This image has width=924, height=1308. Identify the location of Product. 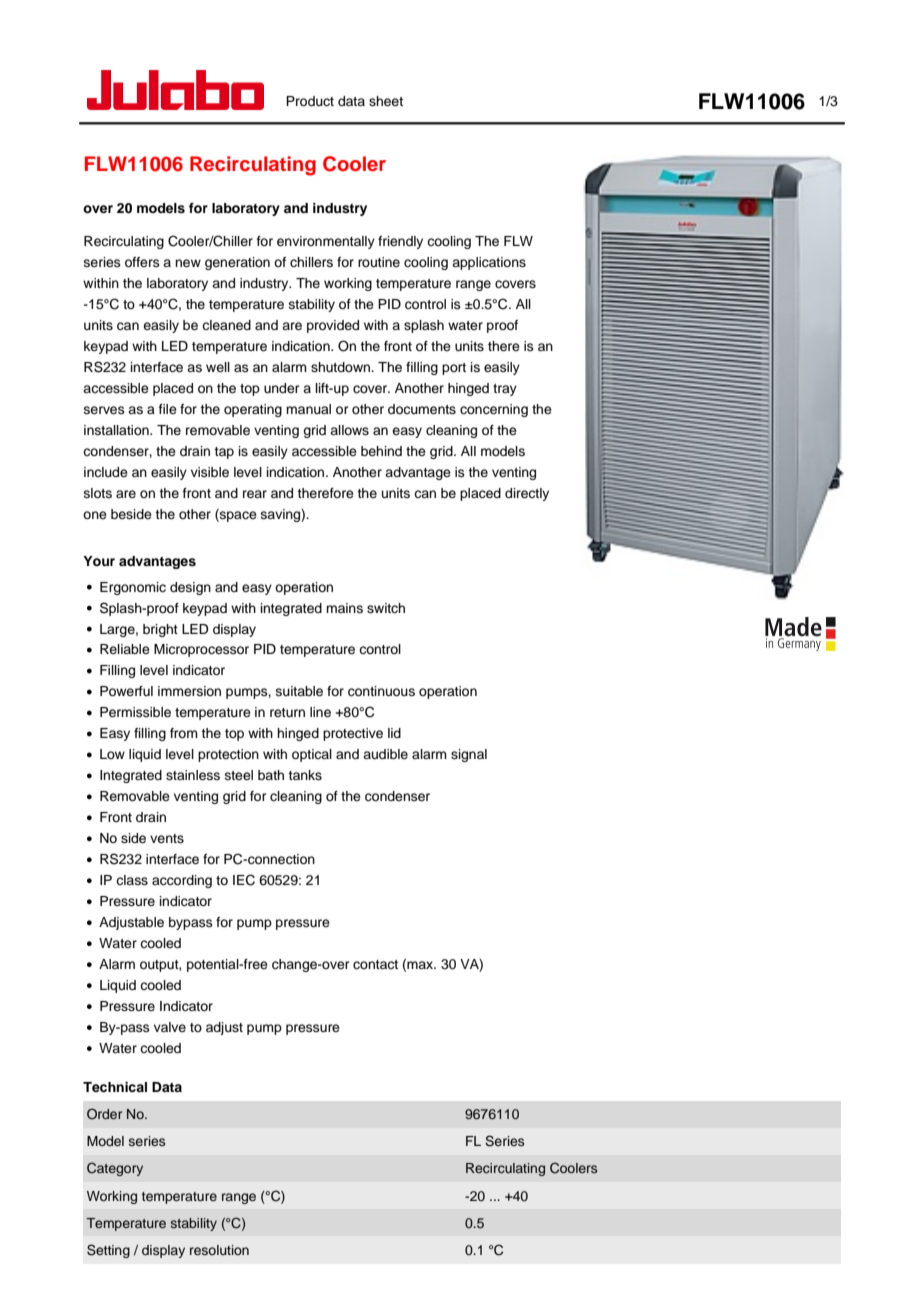
(310, 101).
